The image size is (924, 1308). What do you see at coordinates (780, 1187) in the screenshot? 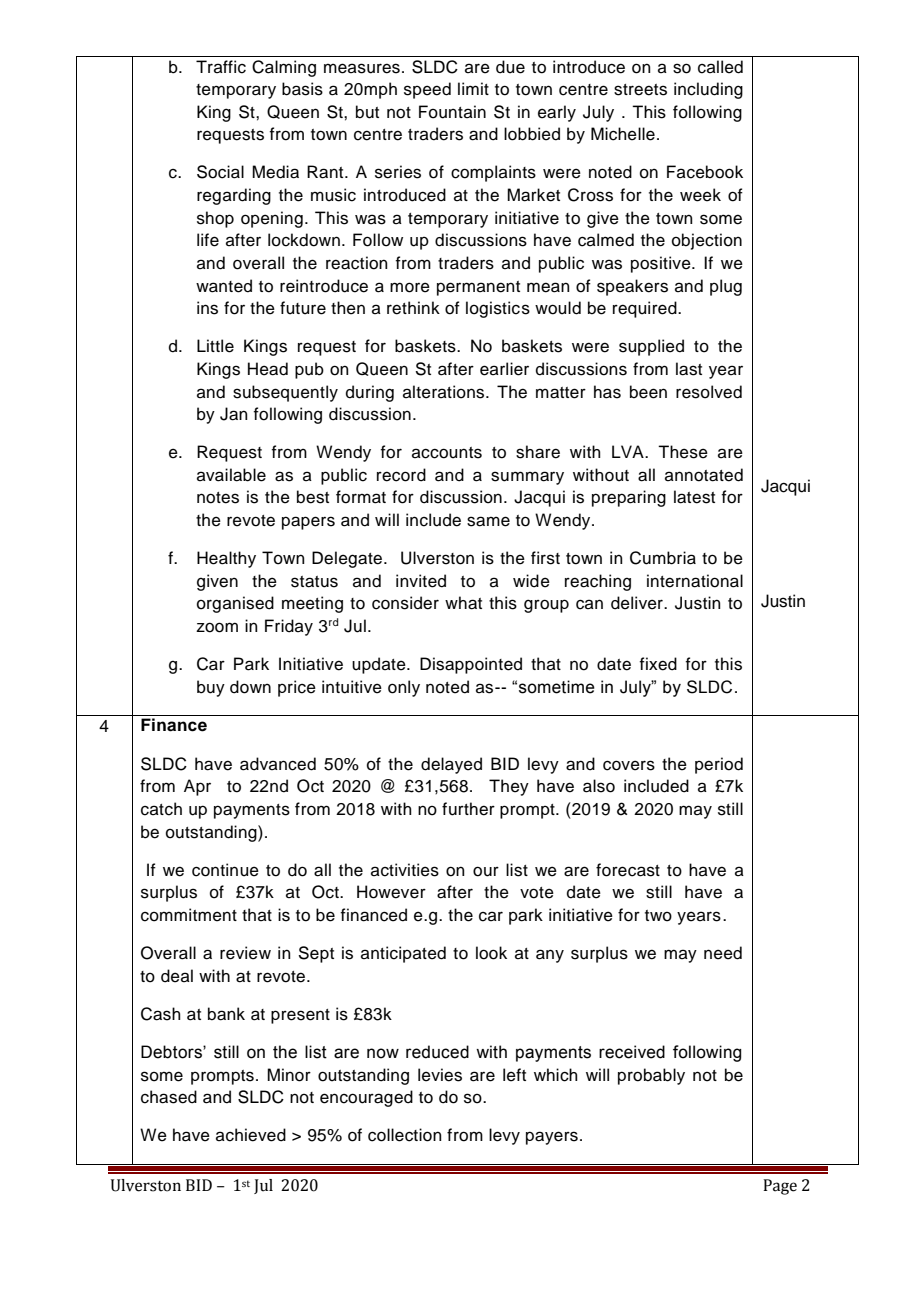
I see `Page` at bounding box center [780, 1187].
